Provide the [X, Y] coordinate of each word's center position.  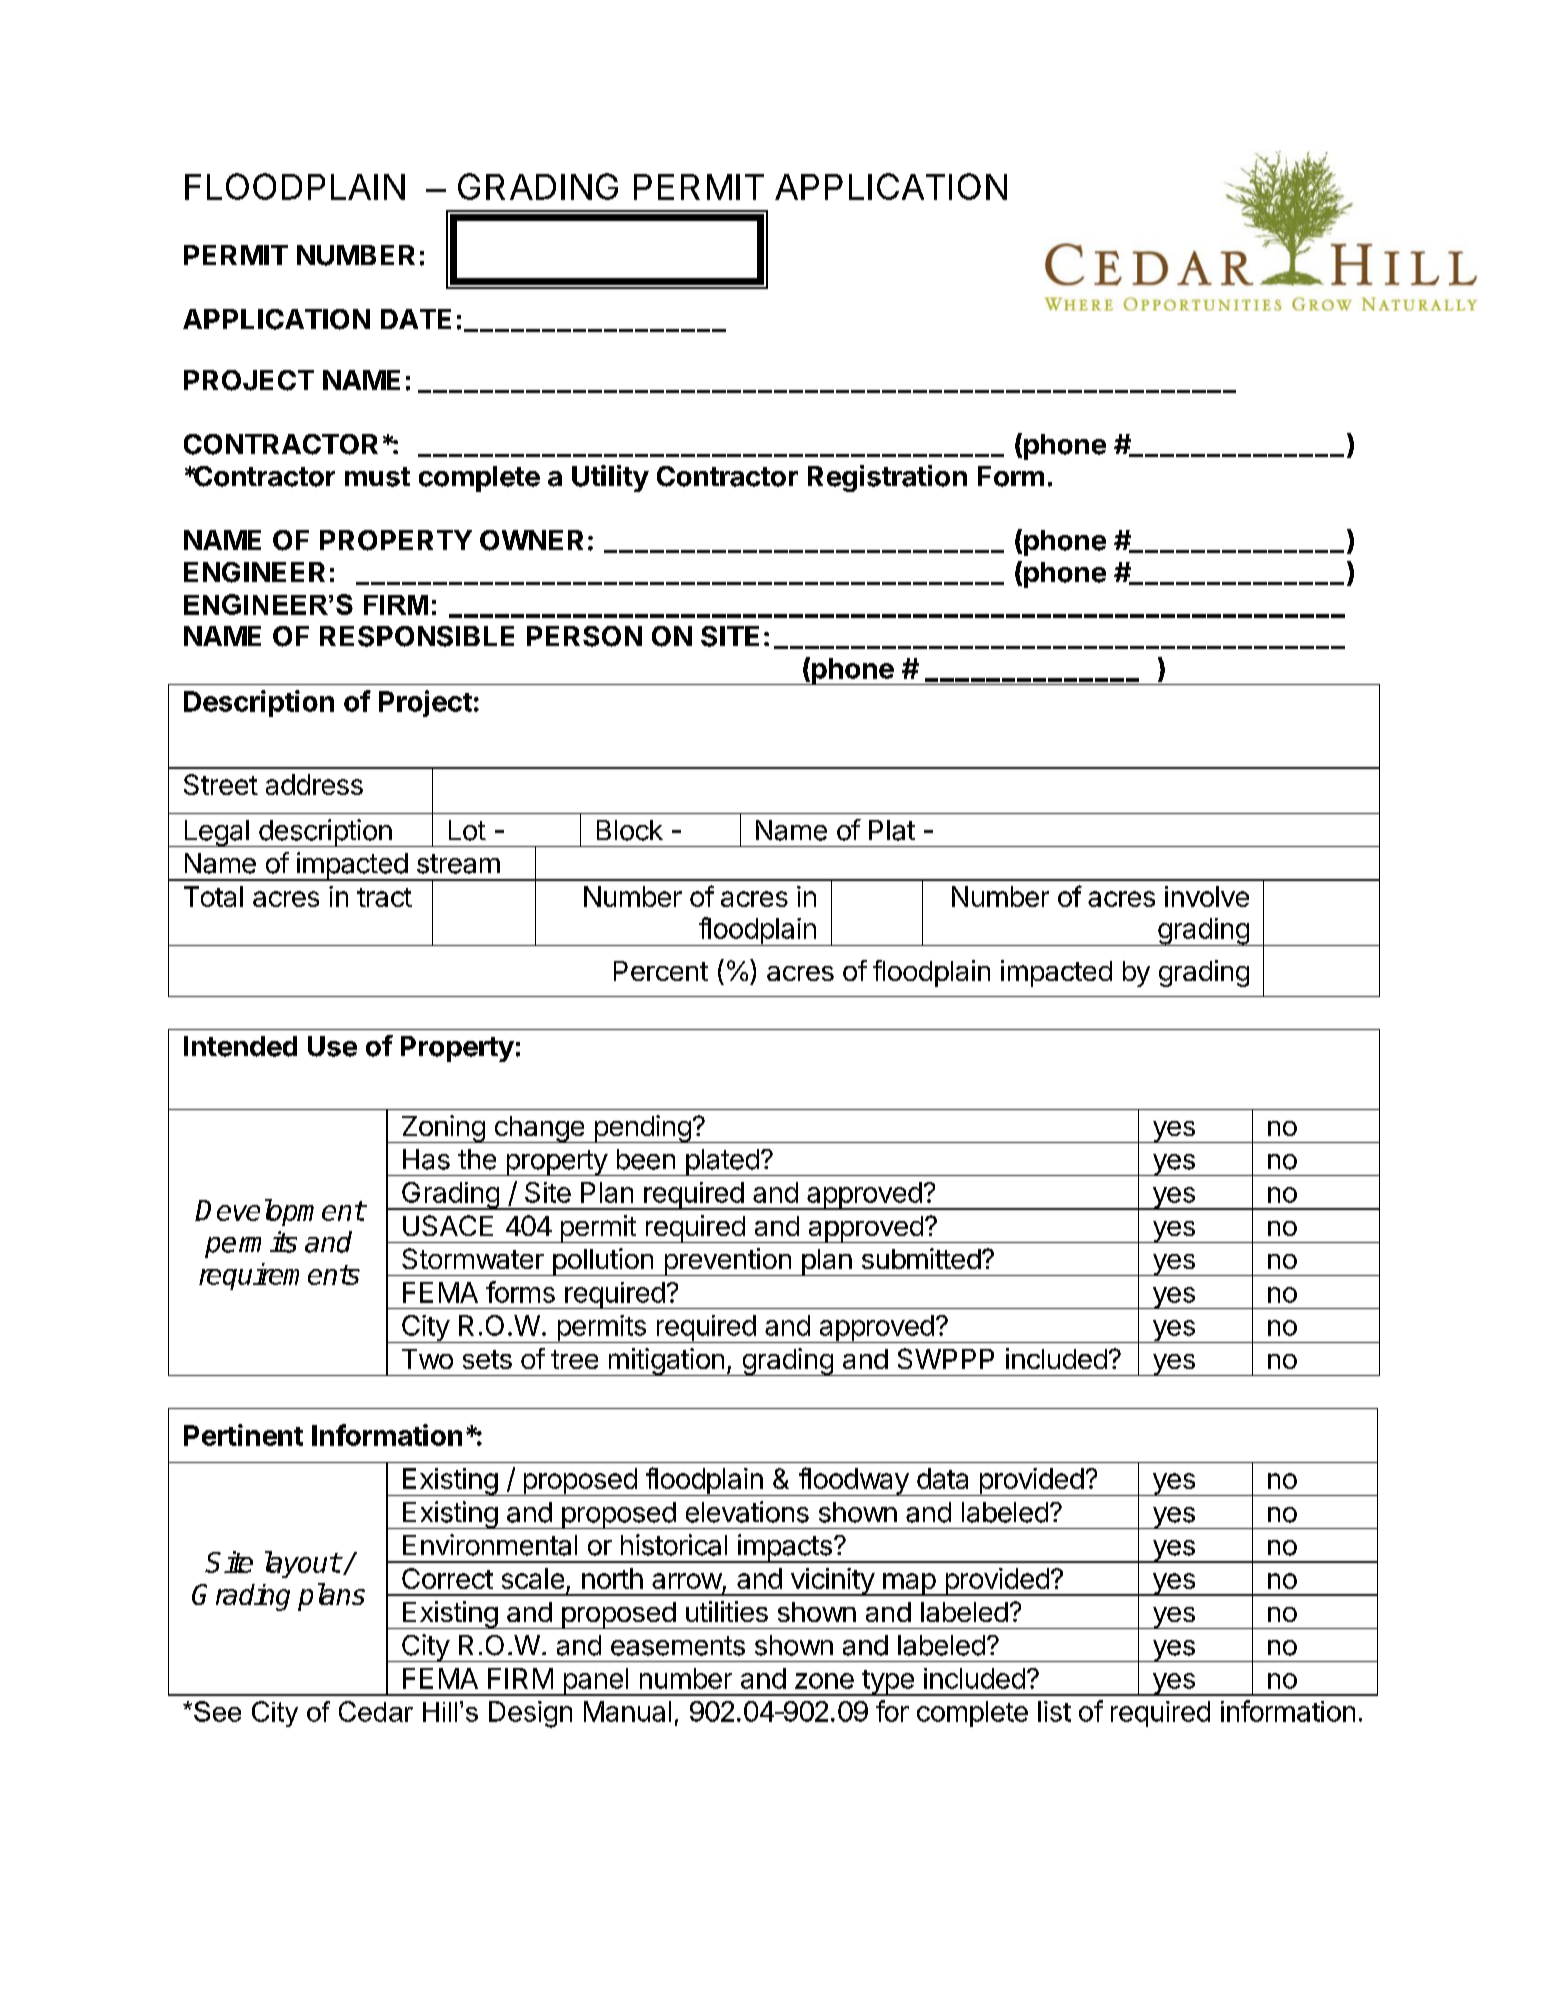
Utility [610, 478]
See [217, 1711]
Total [213, 896]
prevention [727, 1262]
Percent [661, 971]
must [377, 477]
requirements [279, 1276]
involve [1207, 896]
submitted [921, 1258]
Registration [887, 478]
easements [678, 1646]
